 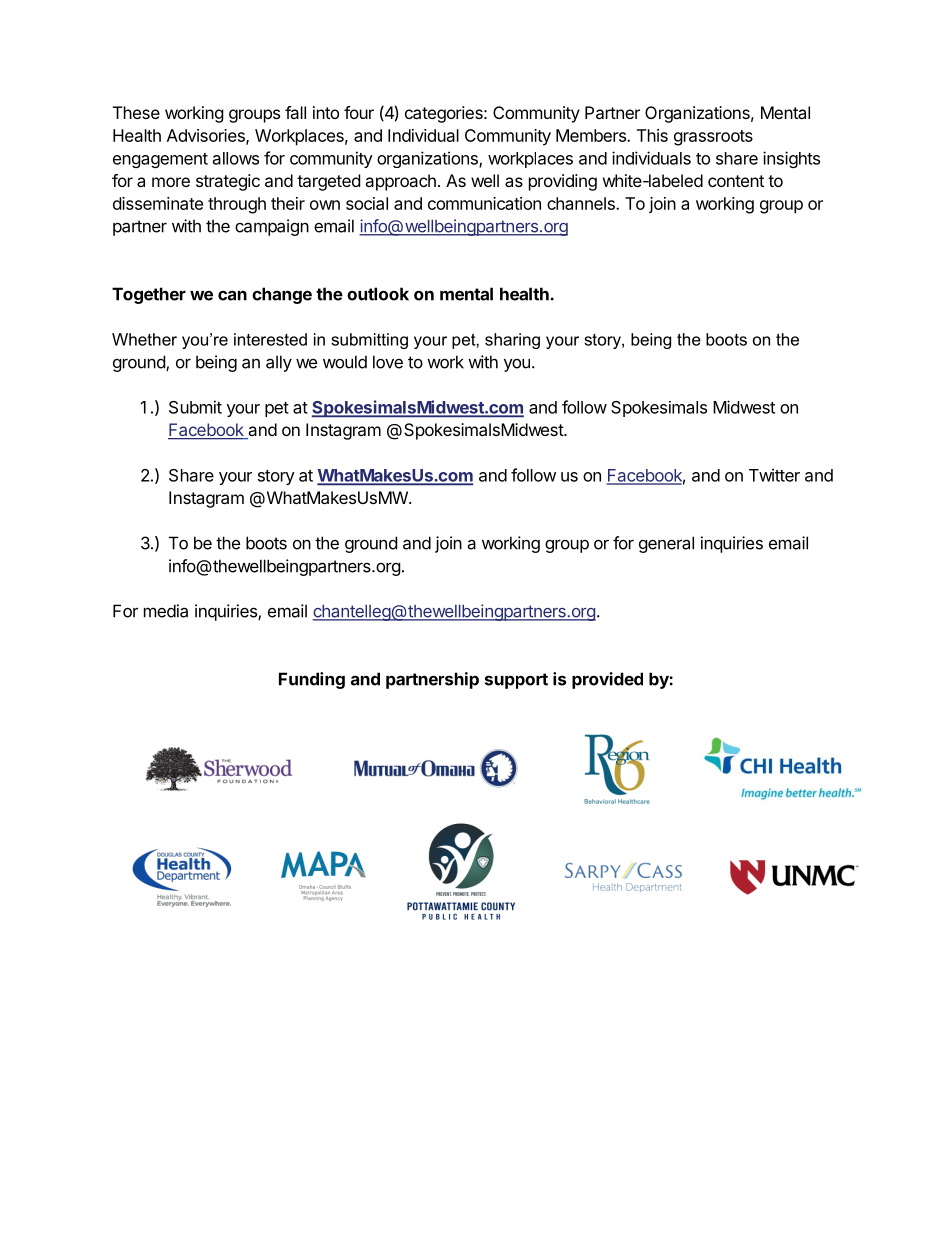 I want to click on Funding, so click(x=312, y=680).
